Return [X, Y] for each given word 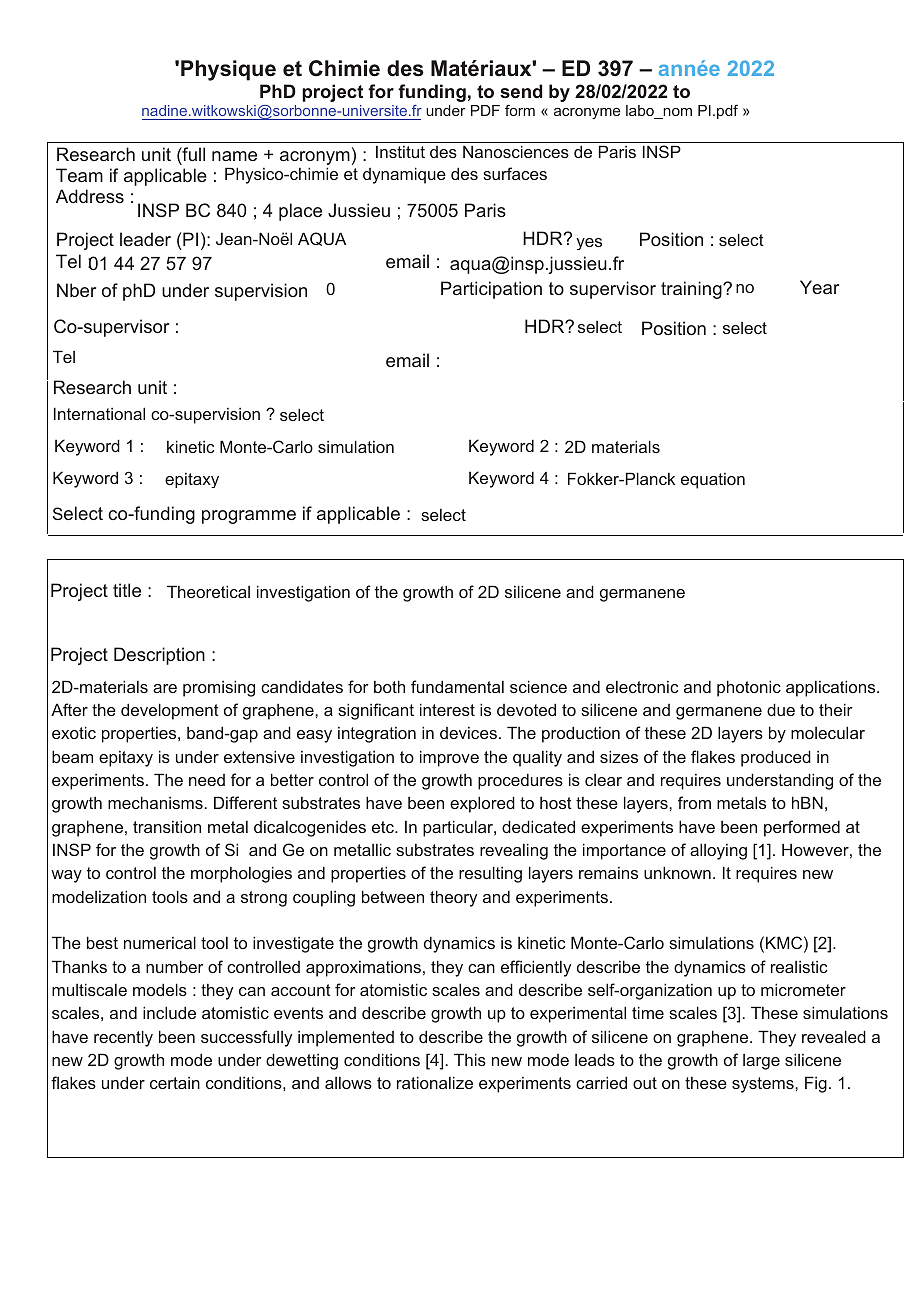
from [694, 802]
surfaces [515, 173]
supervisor [613, 290]
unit [156, 154]
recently [123, 1038]
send [521, 91]
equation [713, 481]
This [470, 1059]
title [127, 590]
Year [819, 287]
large [761, 1062]
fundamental [457, 686]
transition [167, 826]
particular [459, 828]
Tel [68, 261]
